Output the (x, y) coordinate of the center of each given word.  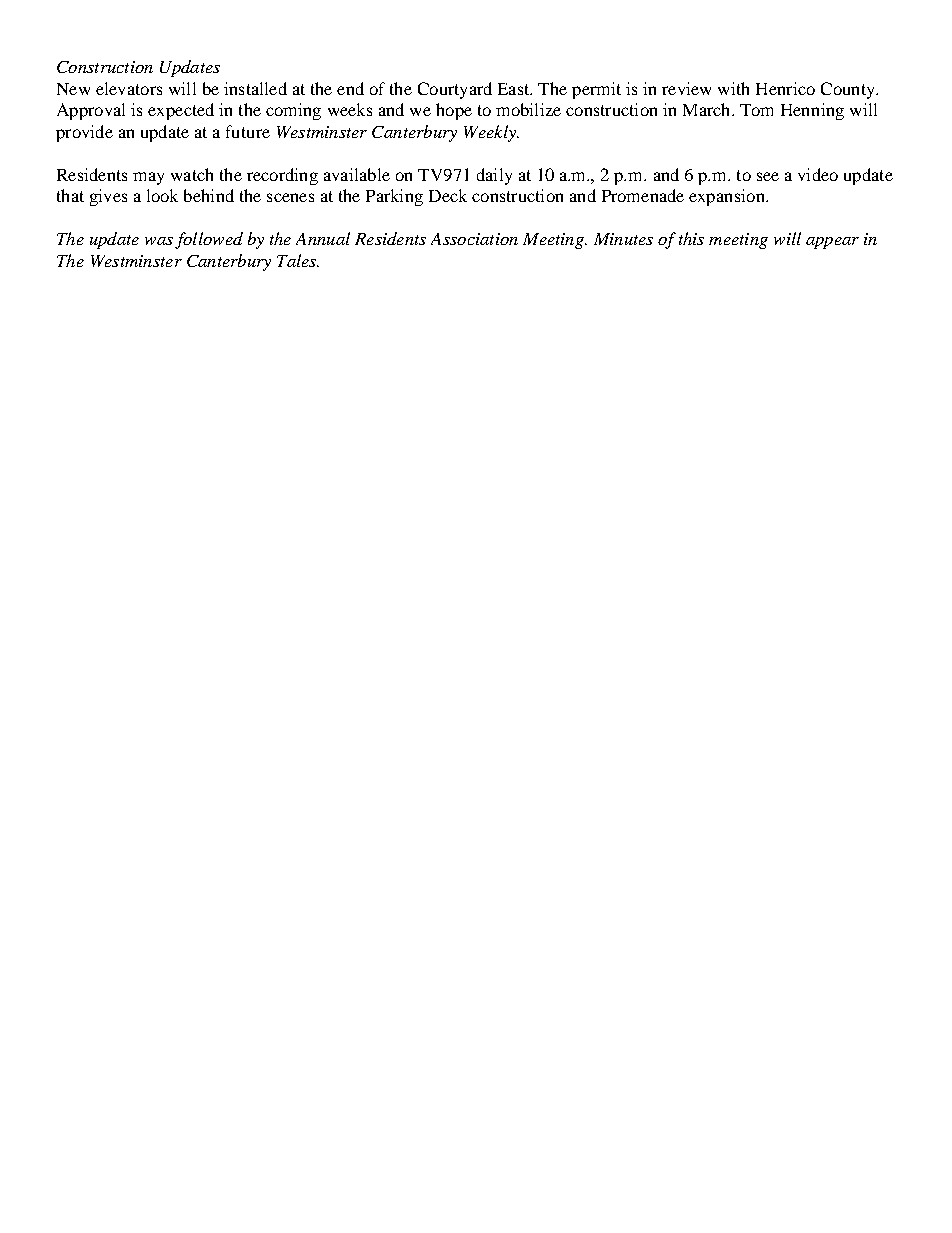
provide (84, 133)
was (159, 241)
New (73, 89)
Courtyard (455, 90)
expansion (728, 197)
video (818, 174)
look (162, 195)
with (733, 88)
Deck (448, 195)
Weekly (491, 133)
